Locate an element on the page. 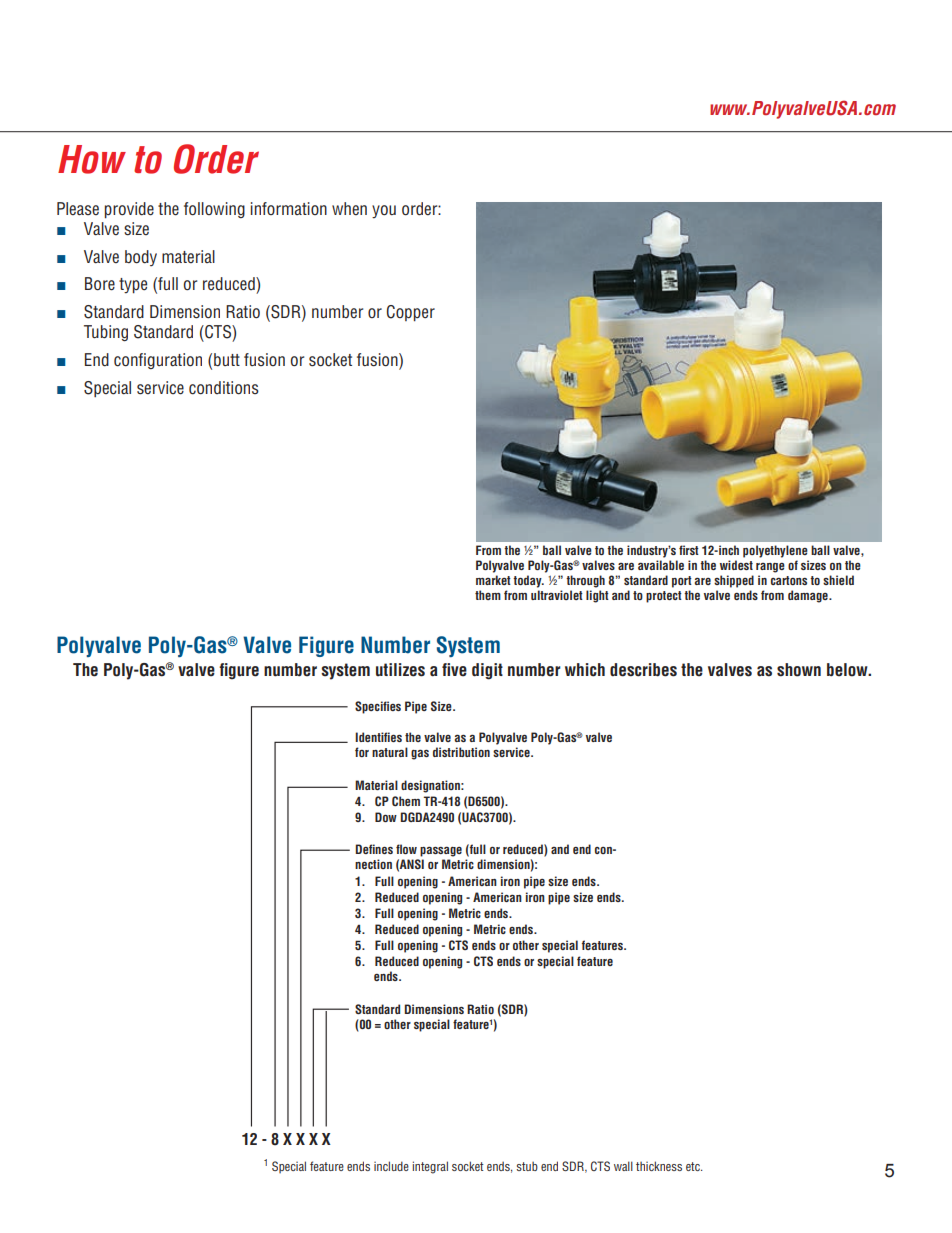  Specifies is located at coordinates (378, 707).
